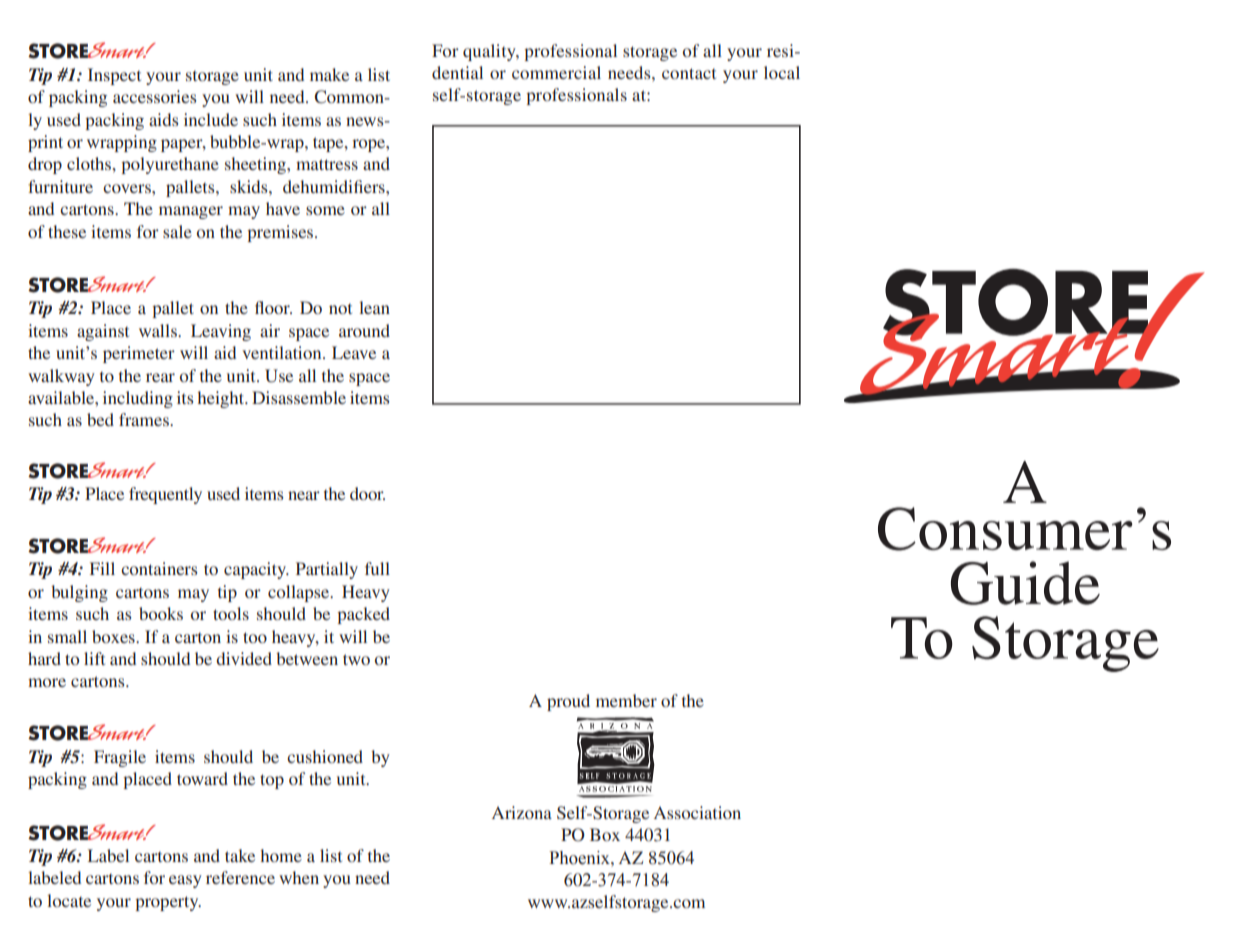 The width and height of the document is (1233, 952). What do you see at coordinates (155, 96) in the document?
I see `accessories` at bounding box center [155, 96].
